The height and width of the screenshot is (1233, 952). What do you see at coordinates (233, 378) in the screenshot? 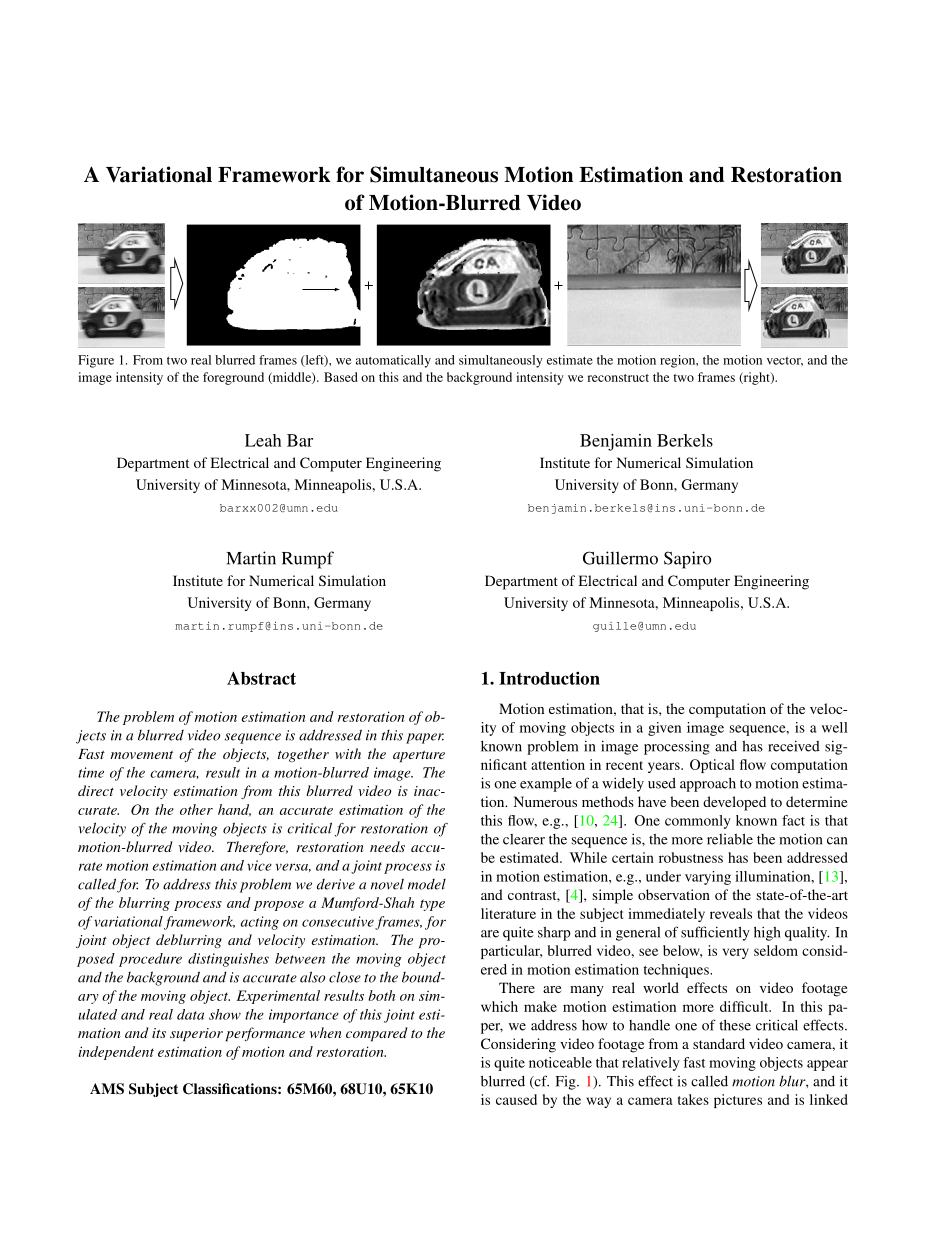
I see `foreground` at bounding box center [233, 378].
